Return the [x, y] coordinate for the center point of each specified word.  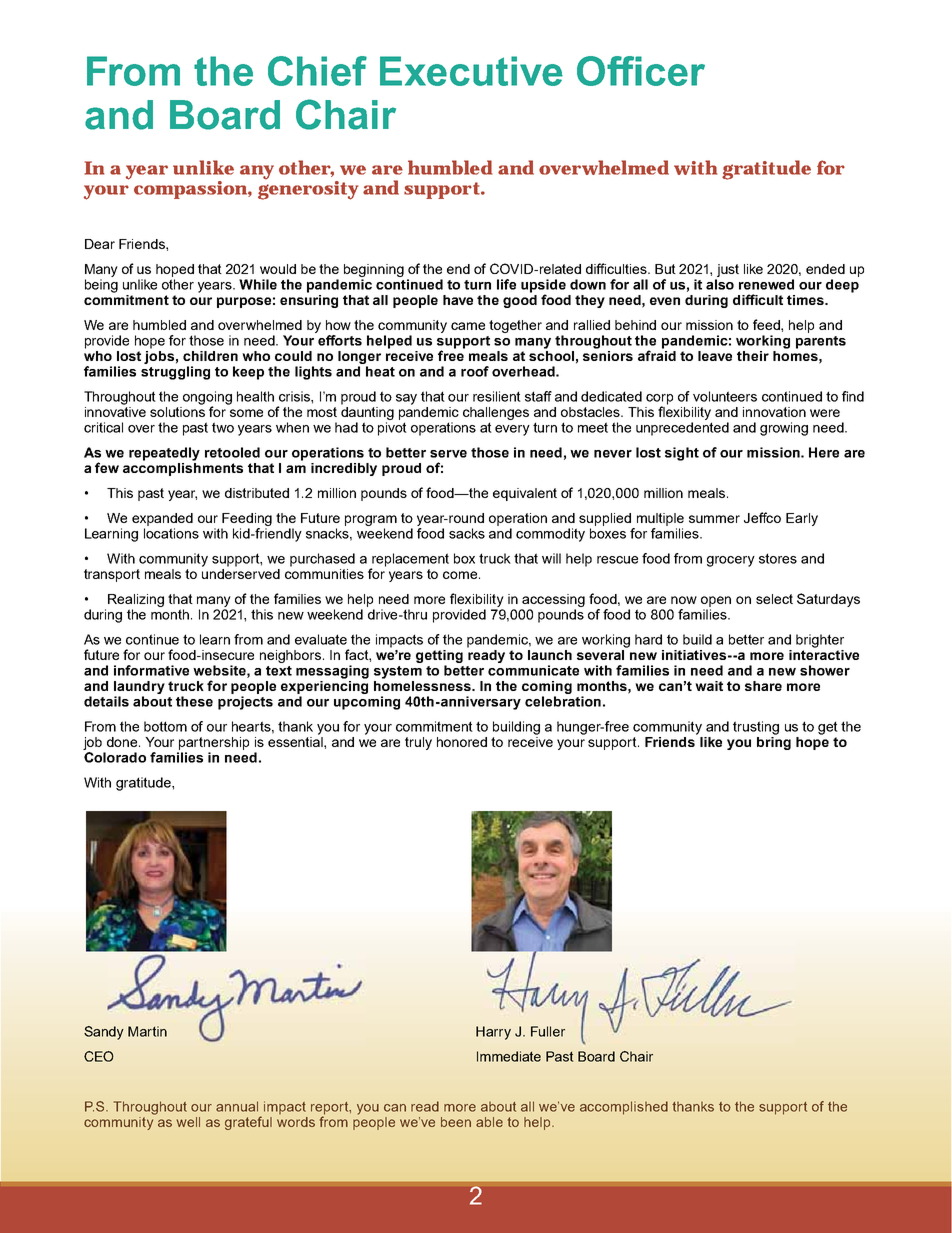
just [728, 270]
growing [784, 429]
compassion [191, 190]
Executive [471, 71]
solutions [177, 412]
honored [462, 742]
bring [774, 743]
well [188, 1122]
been [456, 1122]
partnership [214, 743]
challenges [496, 415]
